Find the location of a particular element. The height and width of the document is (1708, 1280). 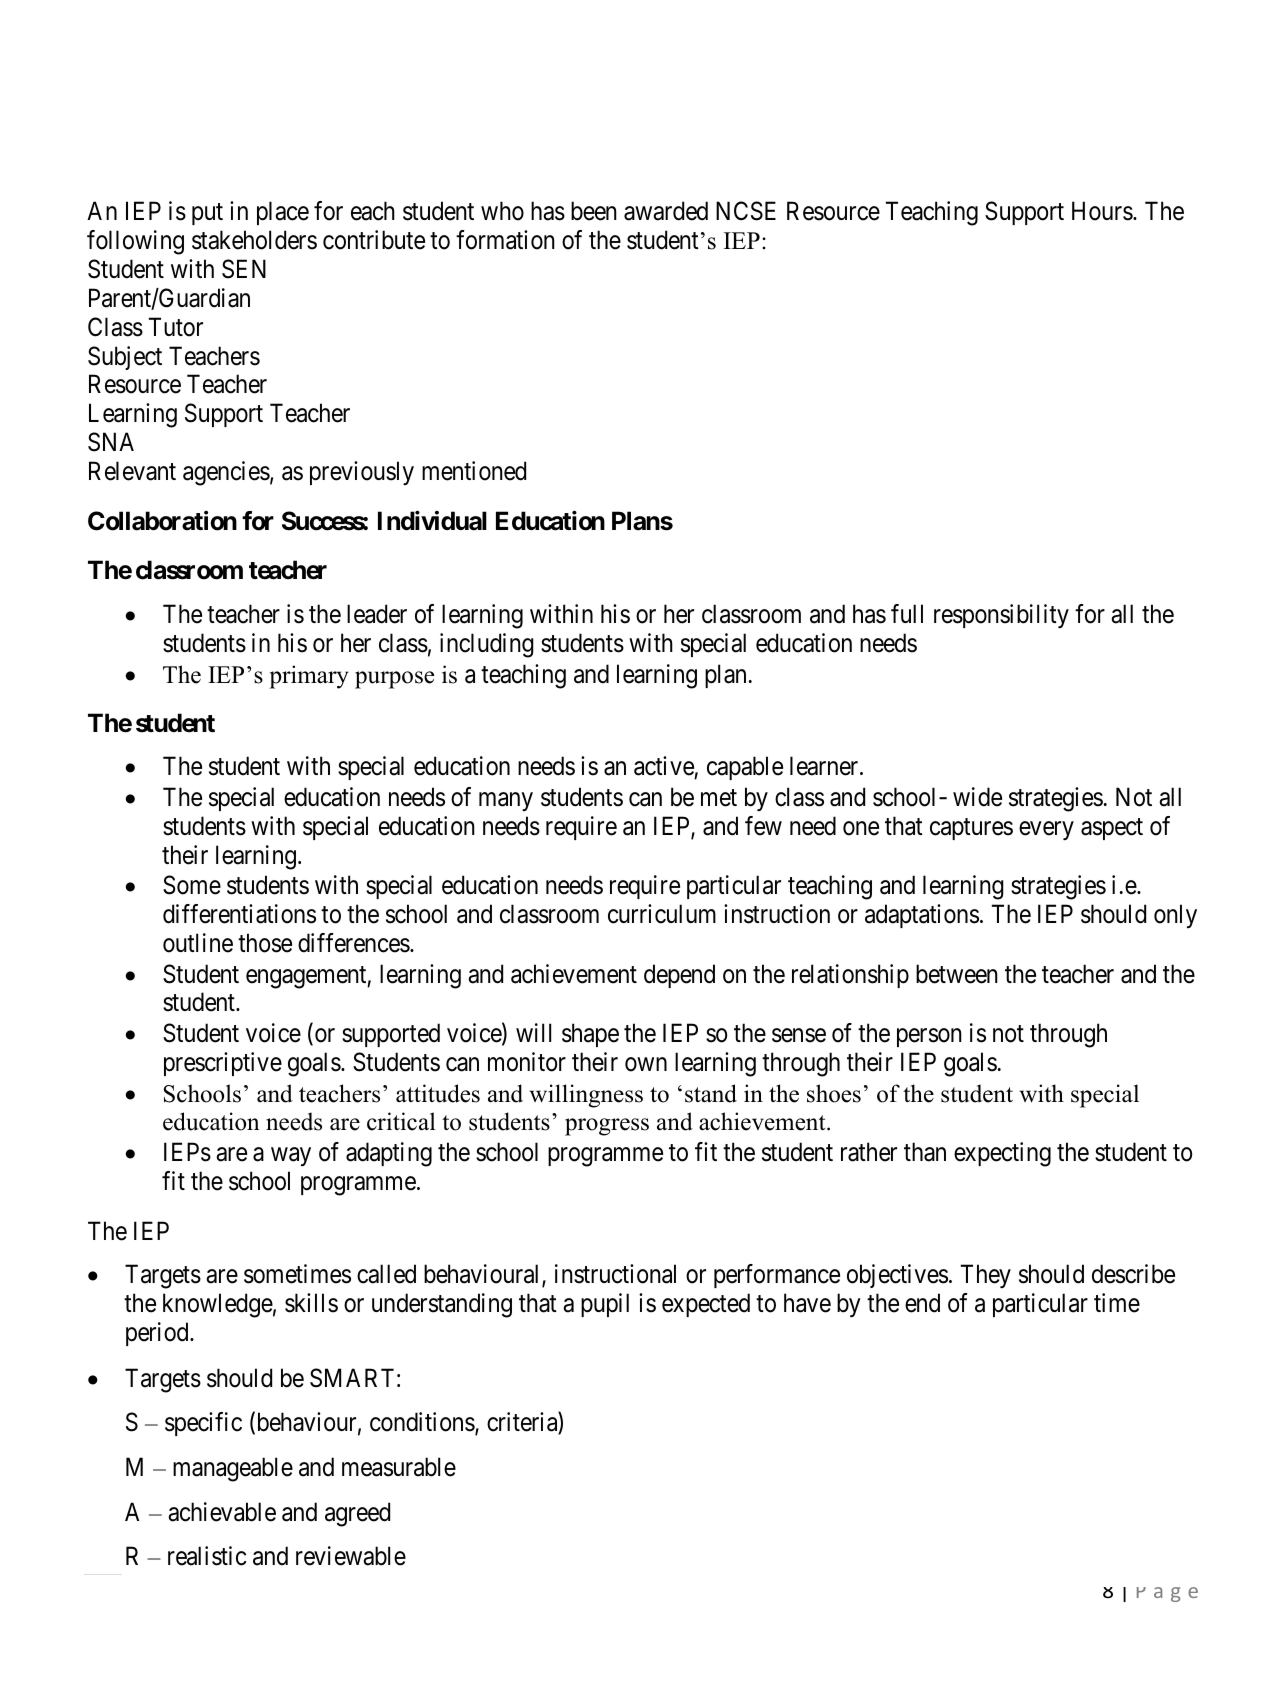

stakeholders is located at coordinates (254, 240).
